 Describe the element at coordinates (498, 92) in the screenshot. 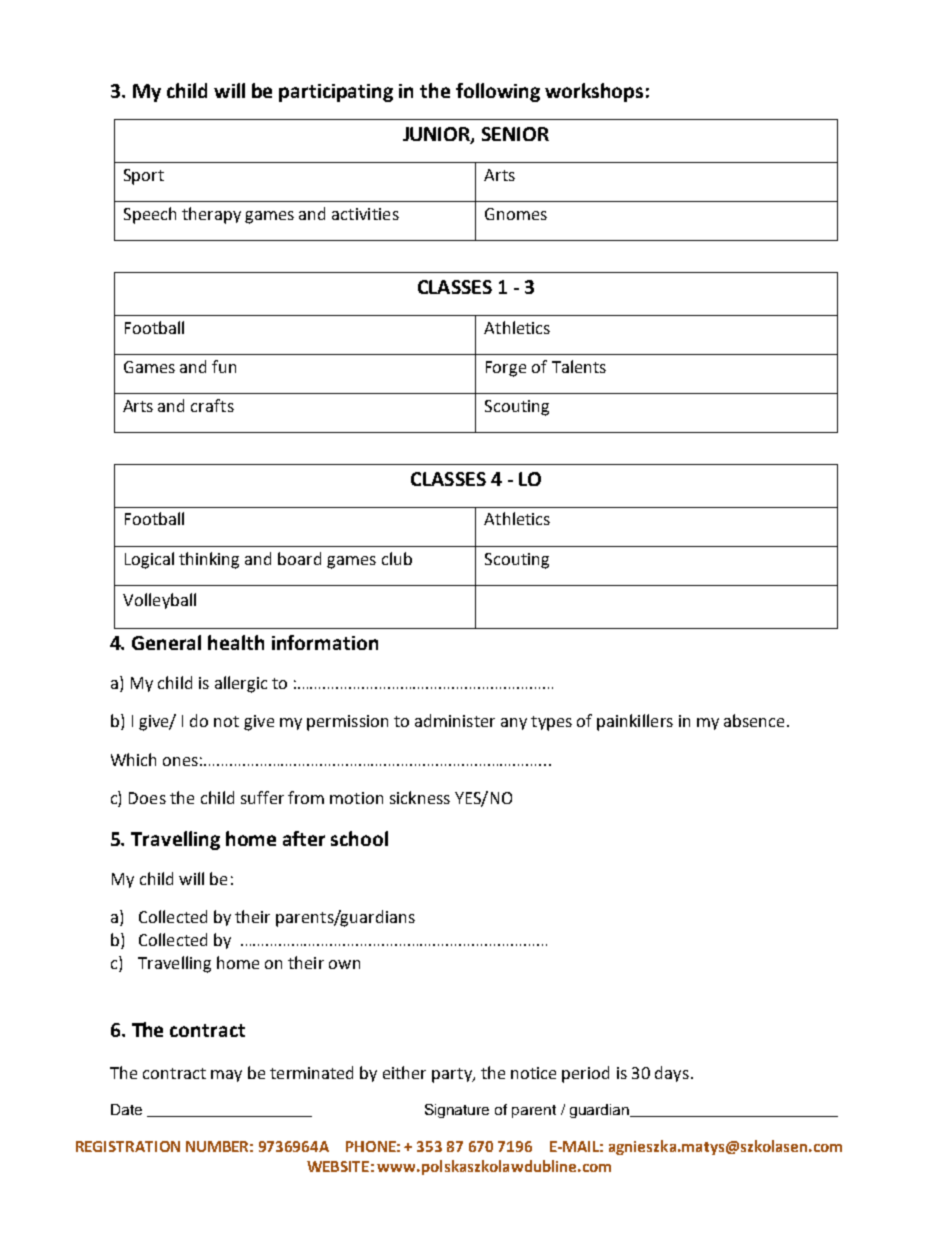

I see `following` at that location.
